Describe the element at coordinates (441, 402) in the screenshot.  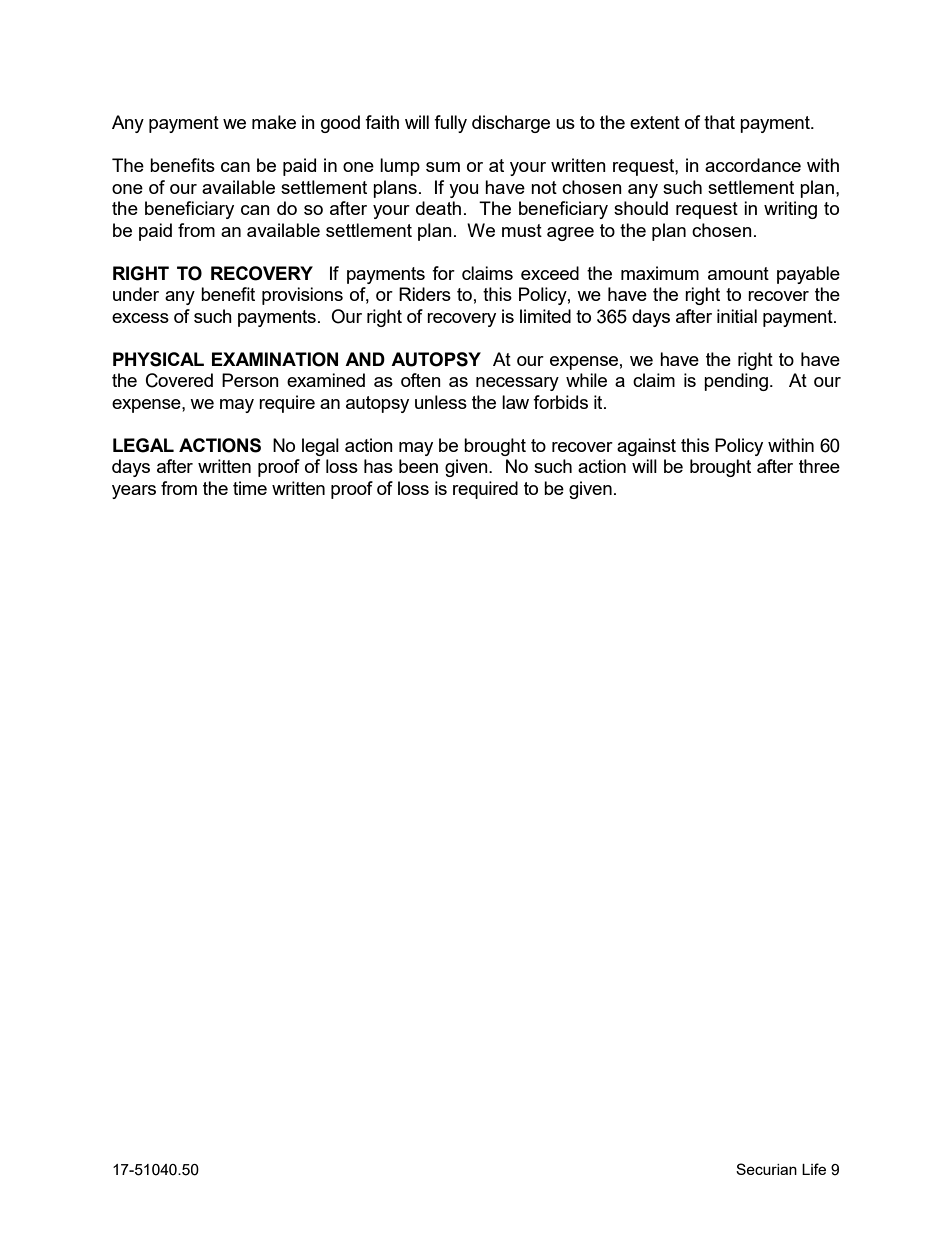
I see `unless` at that location.
